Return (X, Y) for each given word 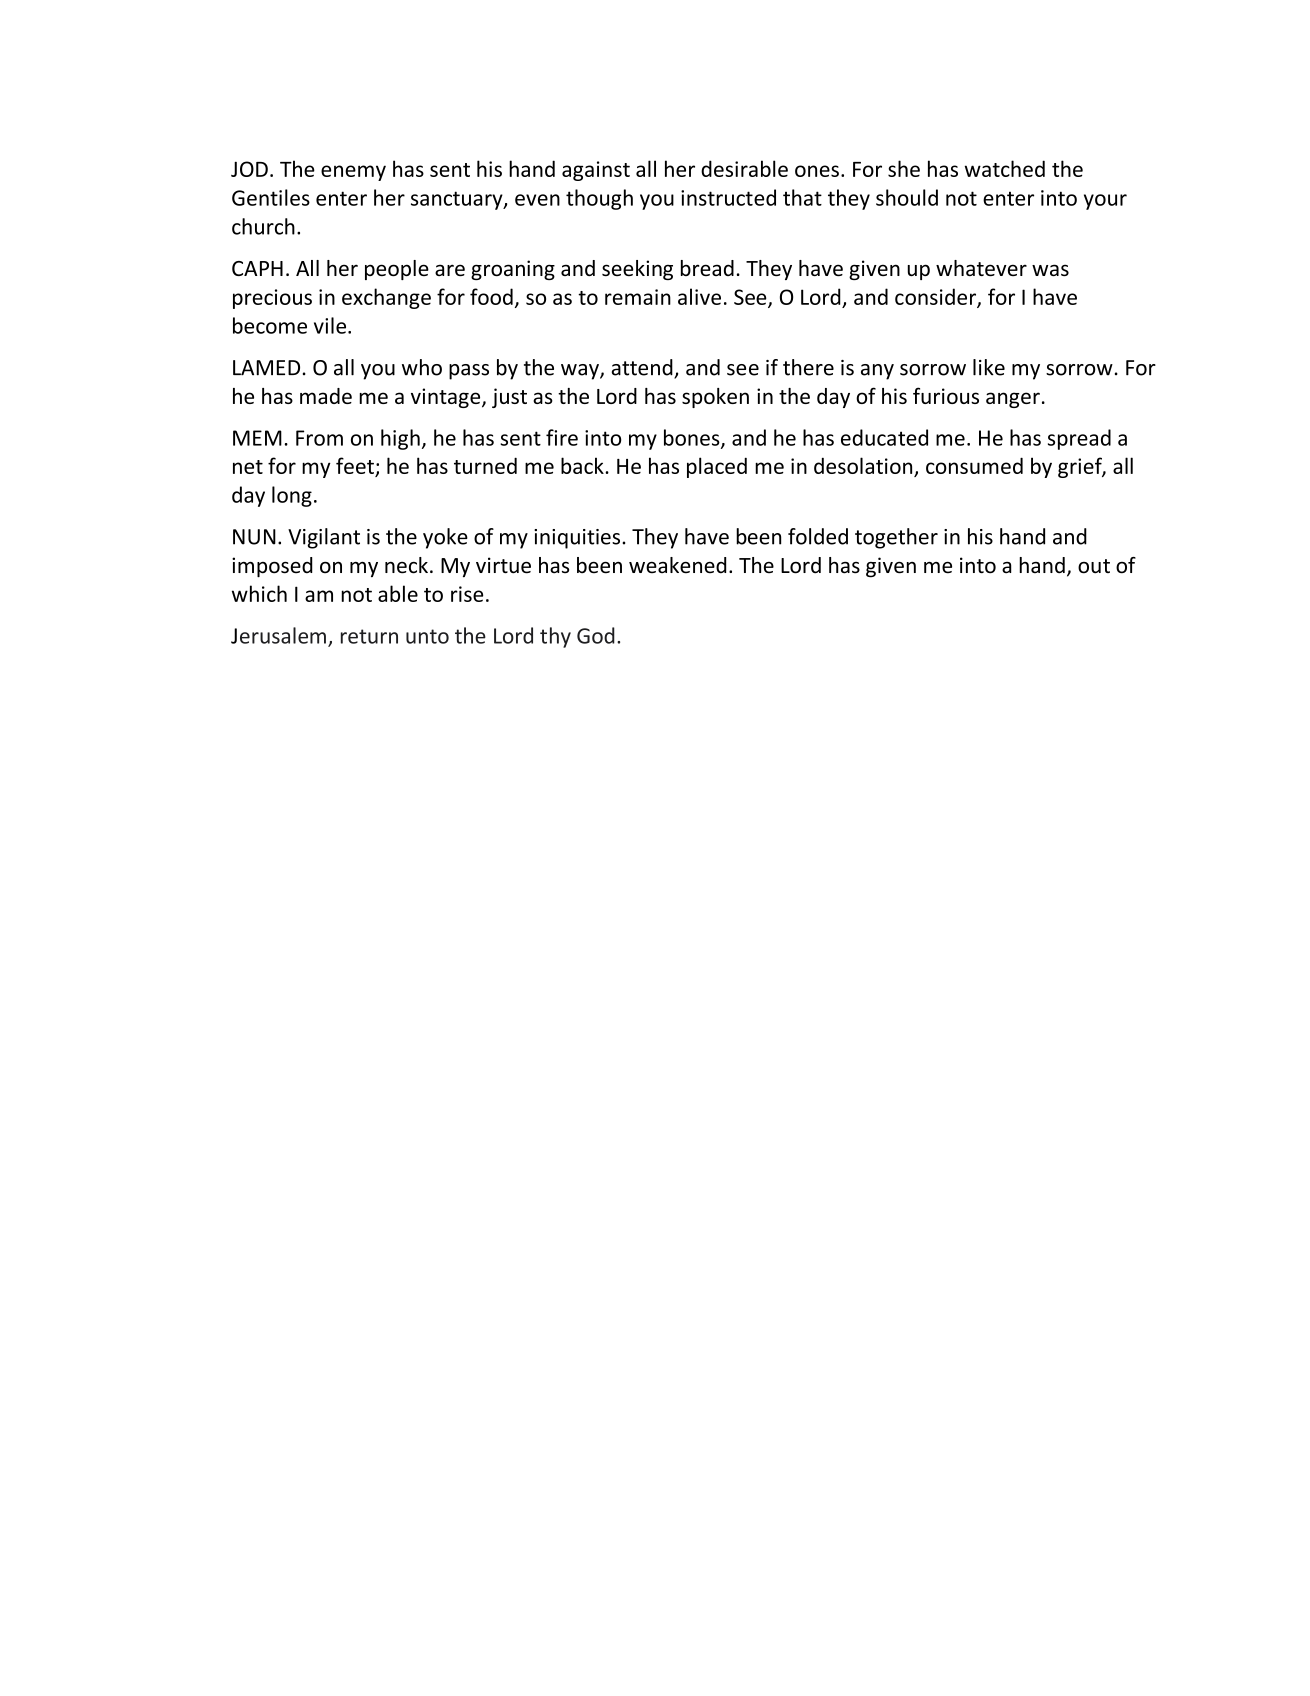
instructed (728, 197)
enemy (353, 173)
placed (717, 467)
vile (331, 325)
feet (355, 465)
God (596, 635)
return (369, 636)
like (989, 367)
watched (1005, 168)
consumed (974, 465)
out (1094, 566)
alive (699, 296)
